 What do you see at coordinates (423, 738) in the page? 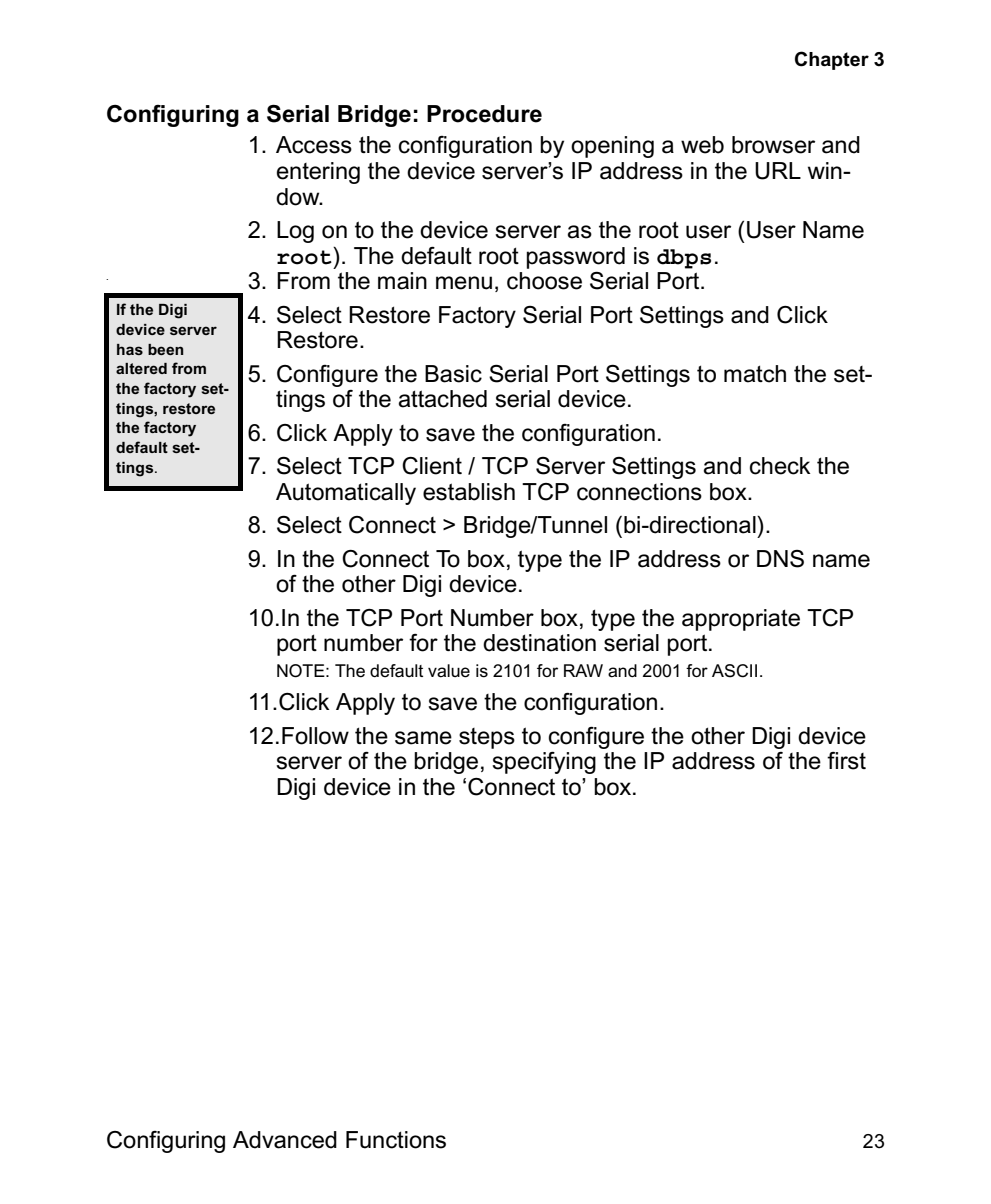
I see `same` at bounding box center [423, 738].
